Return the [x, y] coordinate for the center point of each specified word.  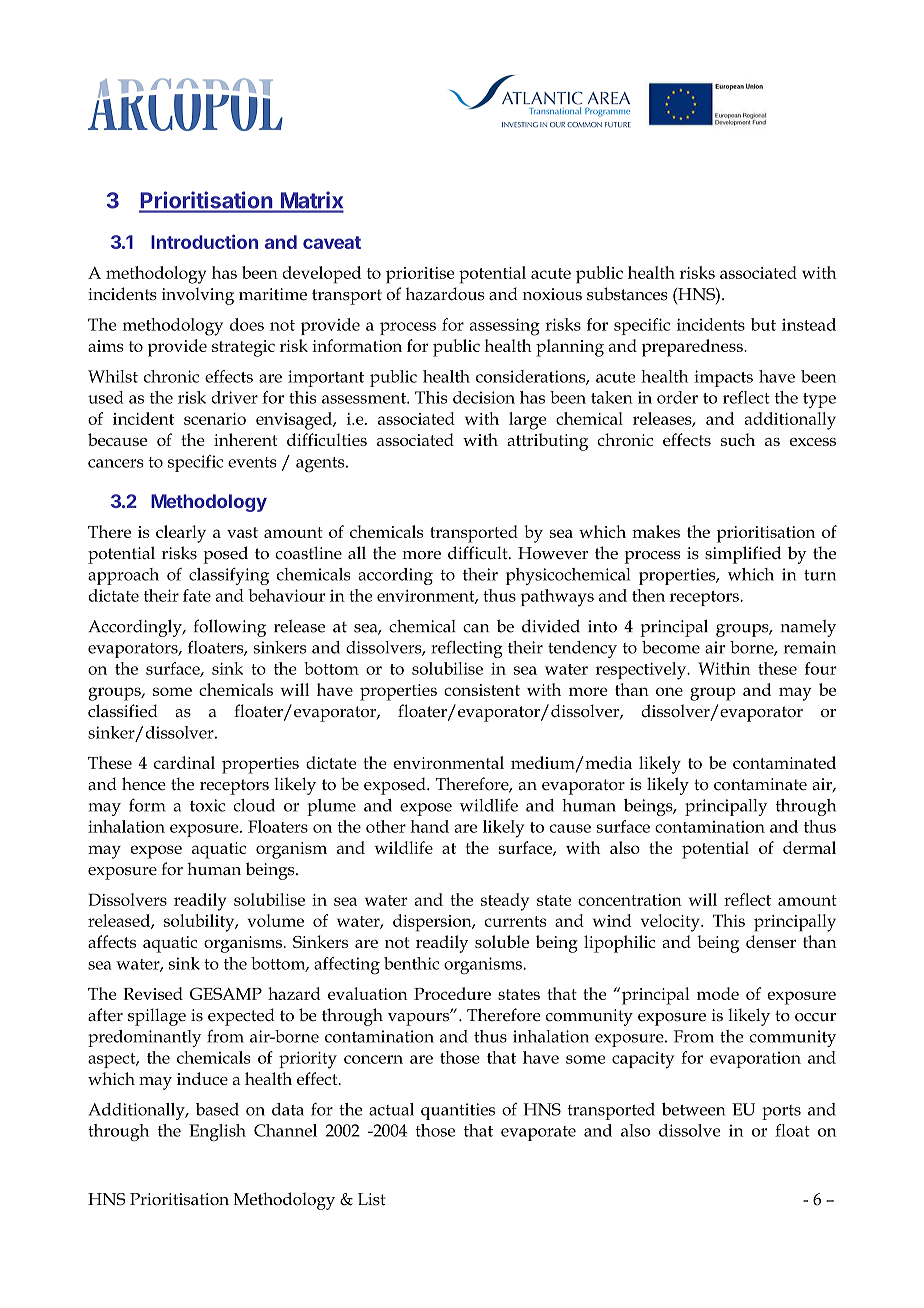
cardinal [184, 762]
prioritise [420, 275]
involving [198, 296]
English [217, 1133]
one [669, 691]
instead [809, 324]
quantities [458, 1111]
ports [781, 1112]
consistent [482, 690]
